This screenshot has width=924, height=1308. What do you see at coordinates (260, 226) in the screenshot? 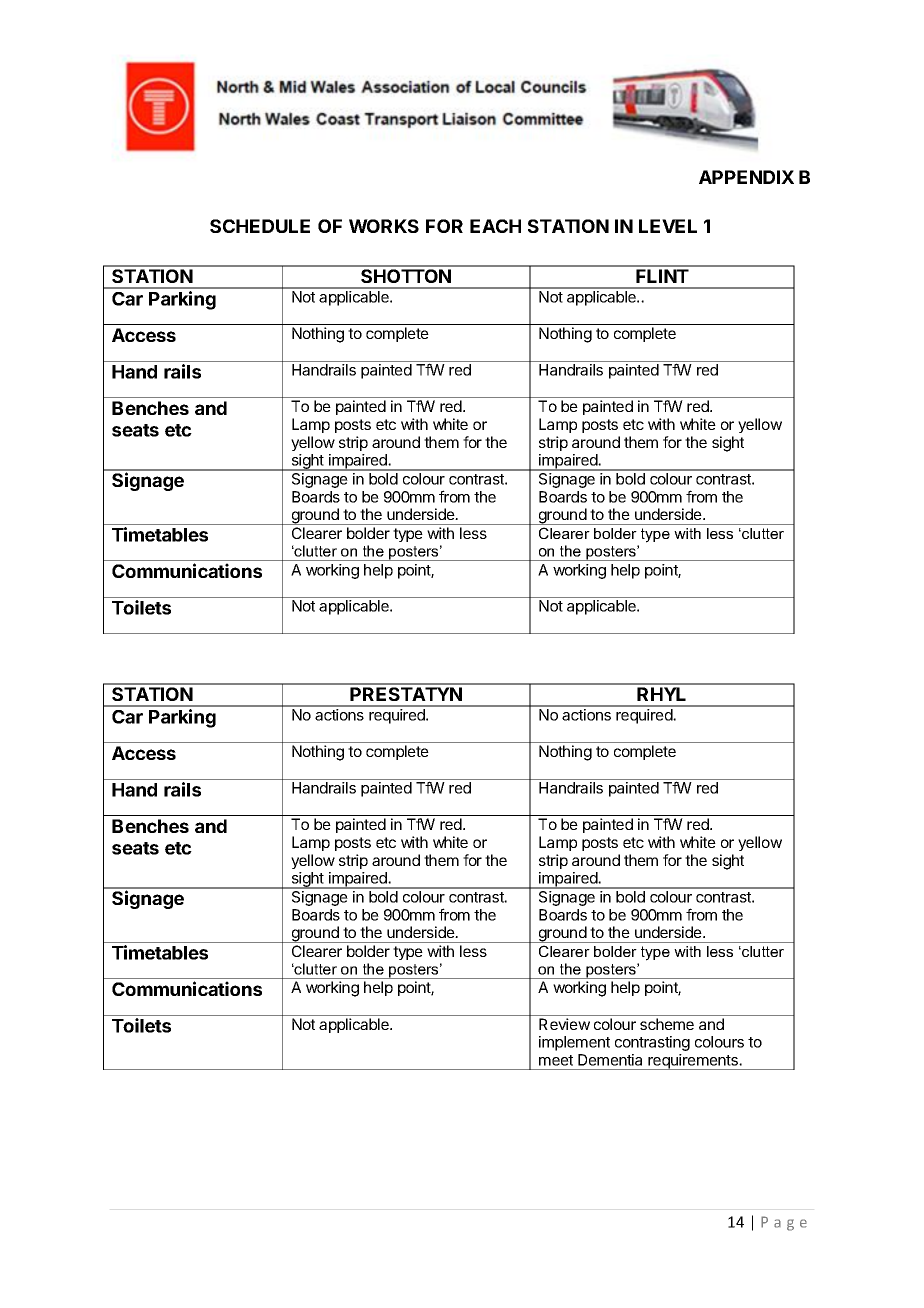
I see `SCHEDULE` at bounding box center [260, 226].
